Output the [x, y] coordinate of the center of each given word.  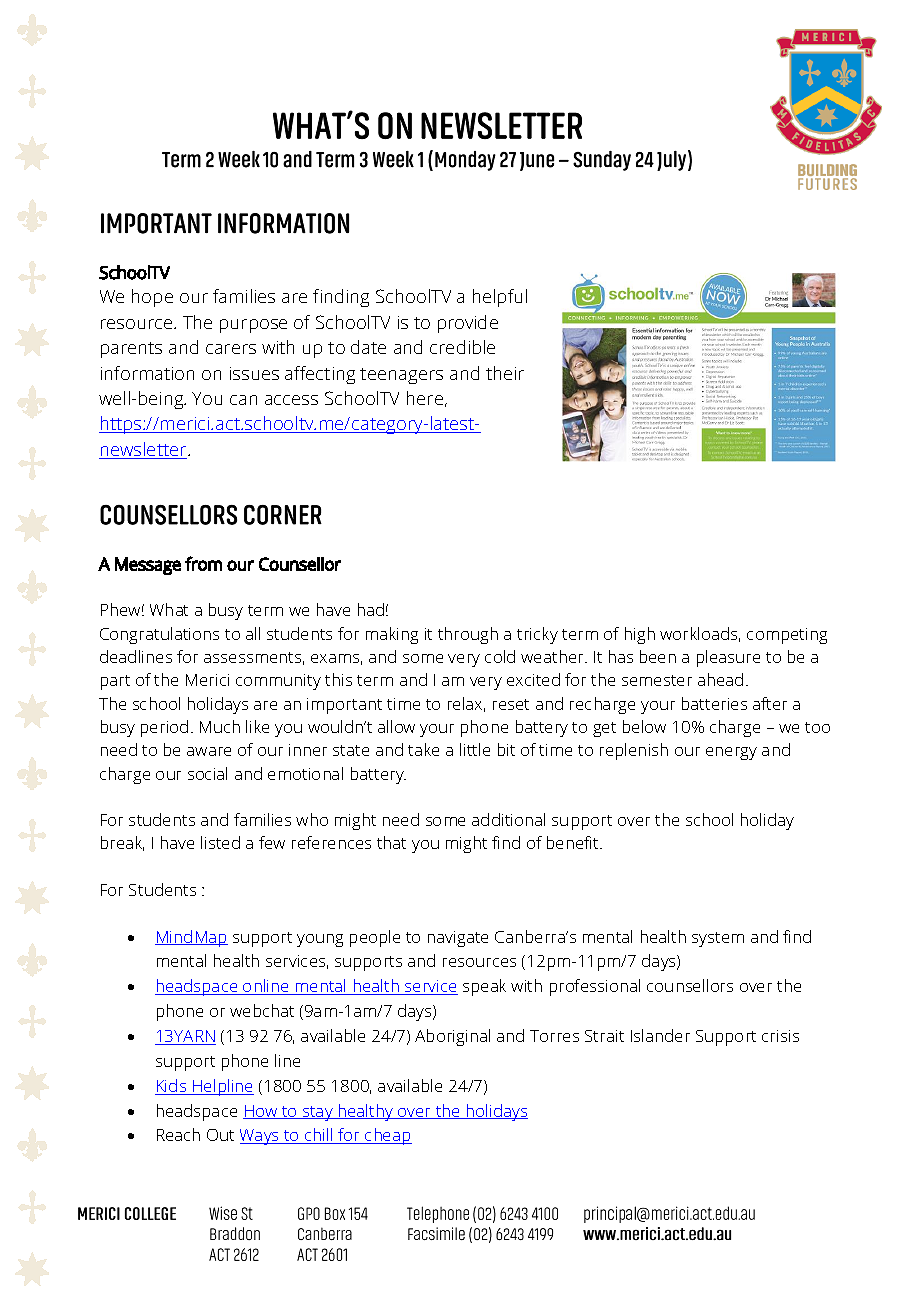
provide [468, 324]
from [203, 563]
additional [508, 819]
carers [231, 349]
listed [220, 842]
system [718, 939]
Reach [178, 1134]
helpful [500, 298]
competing [787, 636]
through [468, 635]
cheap [387, 1136]
